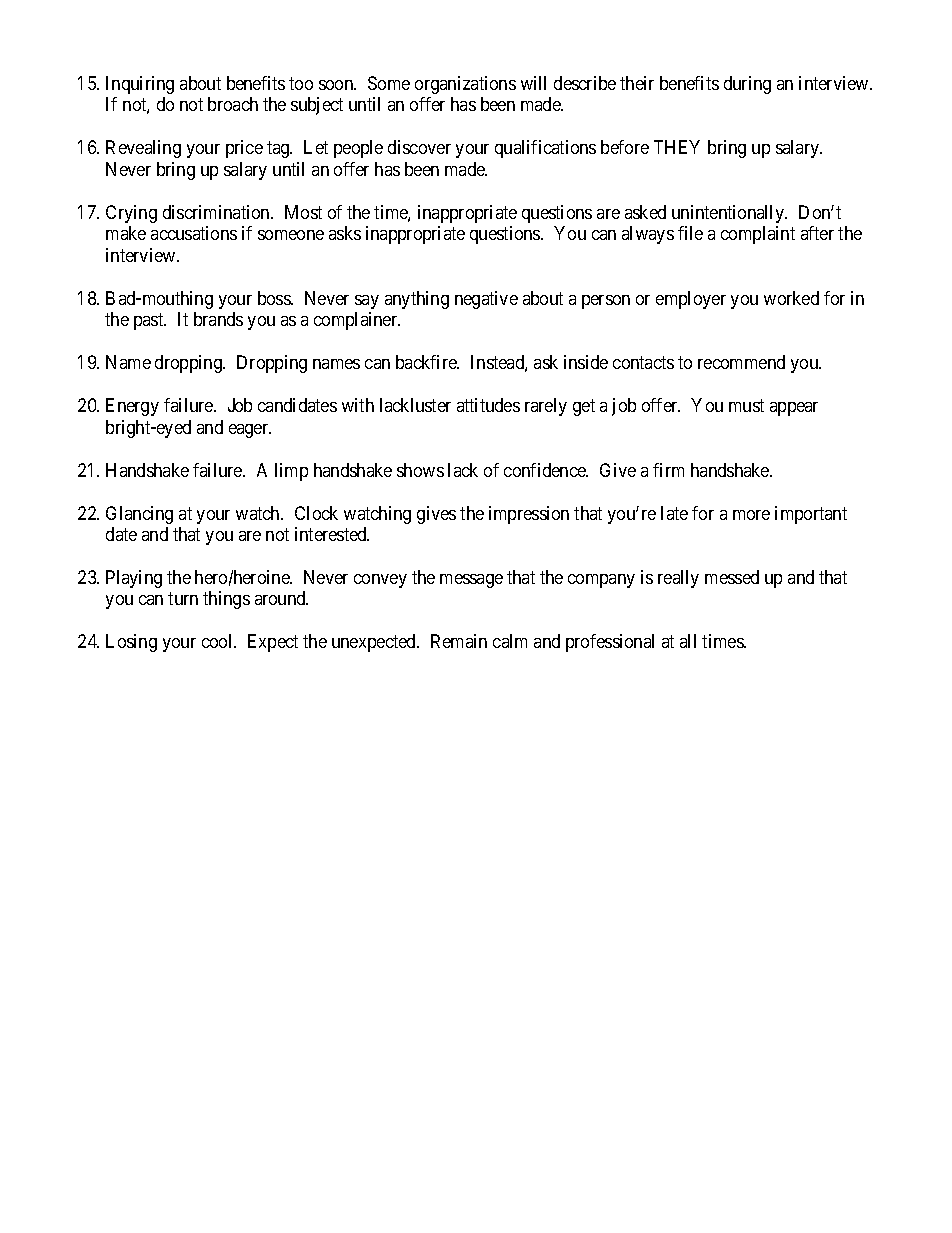 This screenshot has height=1233, width=952. I want to click on recommend, so click(741, 362).
